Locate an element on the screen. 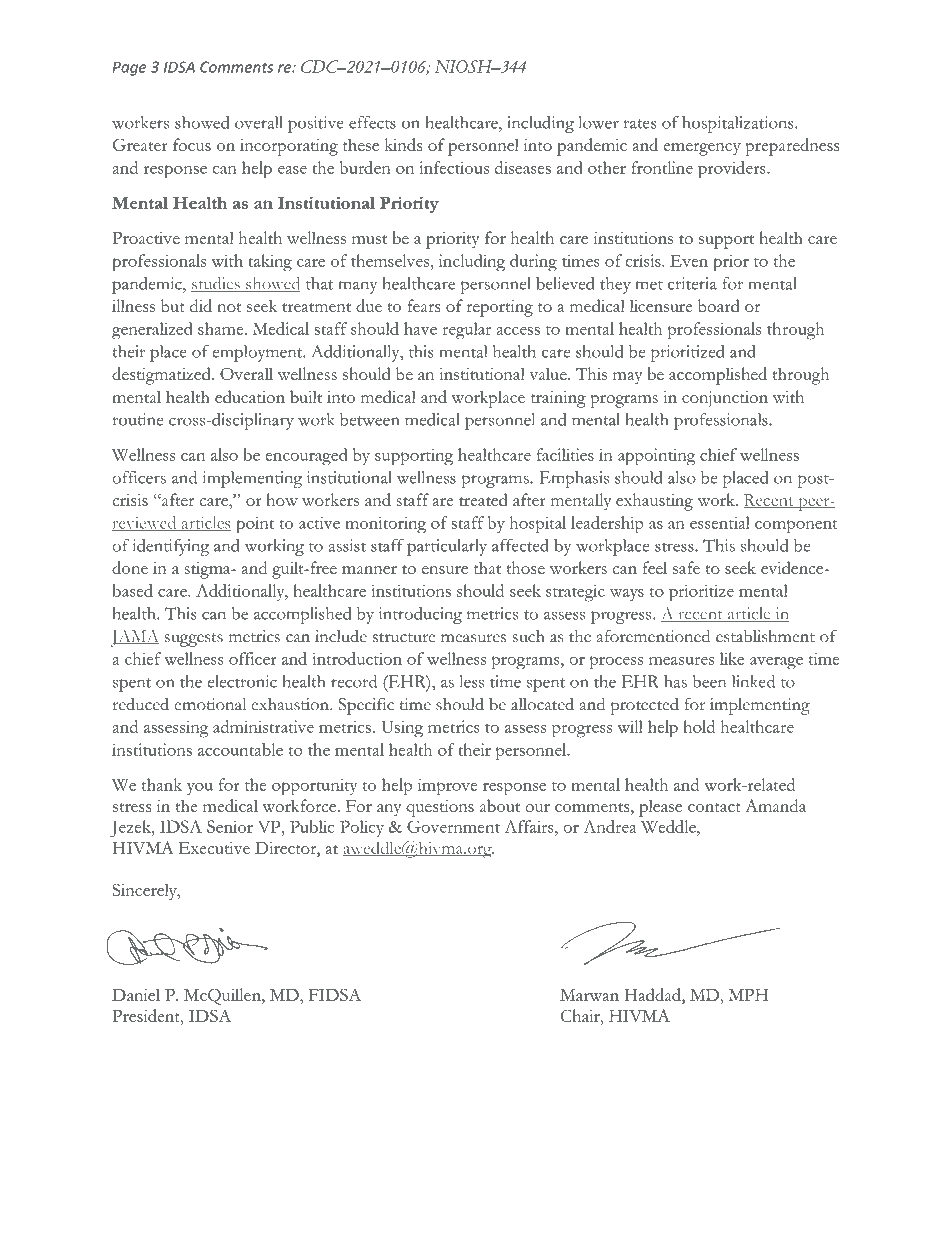 The height and width of the screenshot is (1233, 952). less is located at coordinates (472, 681).
